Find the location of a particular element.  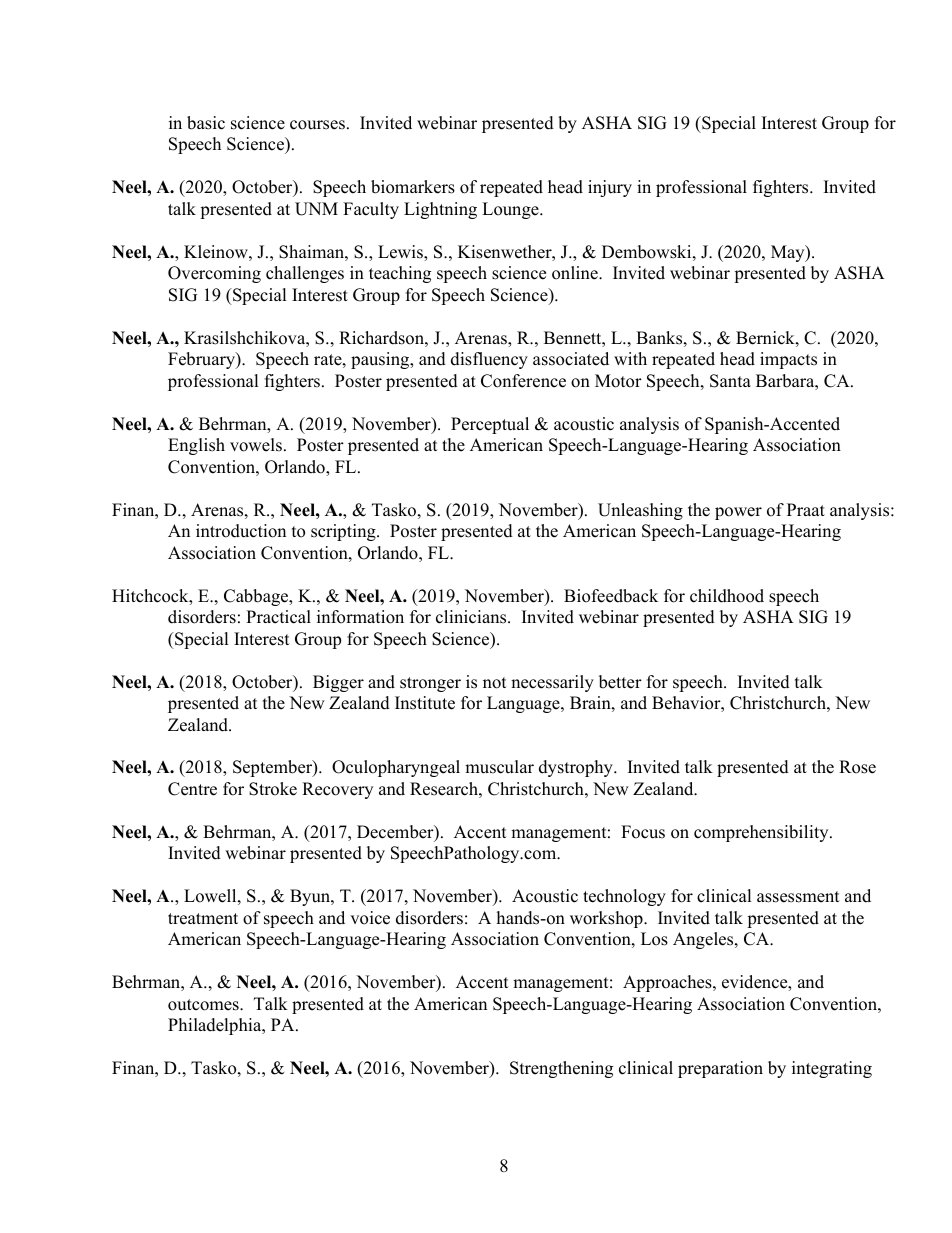

necessarily is located at coordinates (552, 683).
